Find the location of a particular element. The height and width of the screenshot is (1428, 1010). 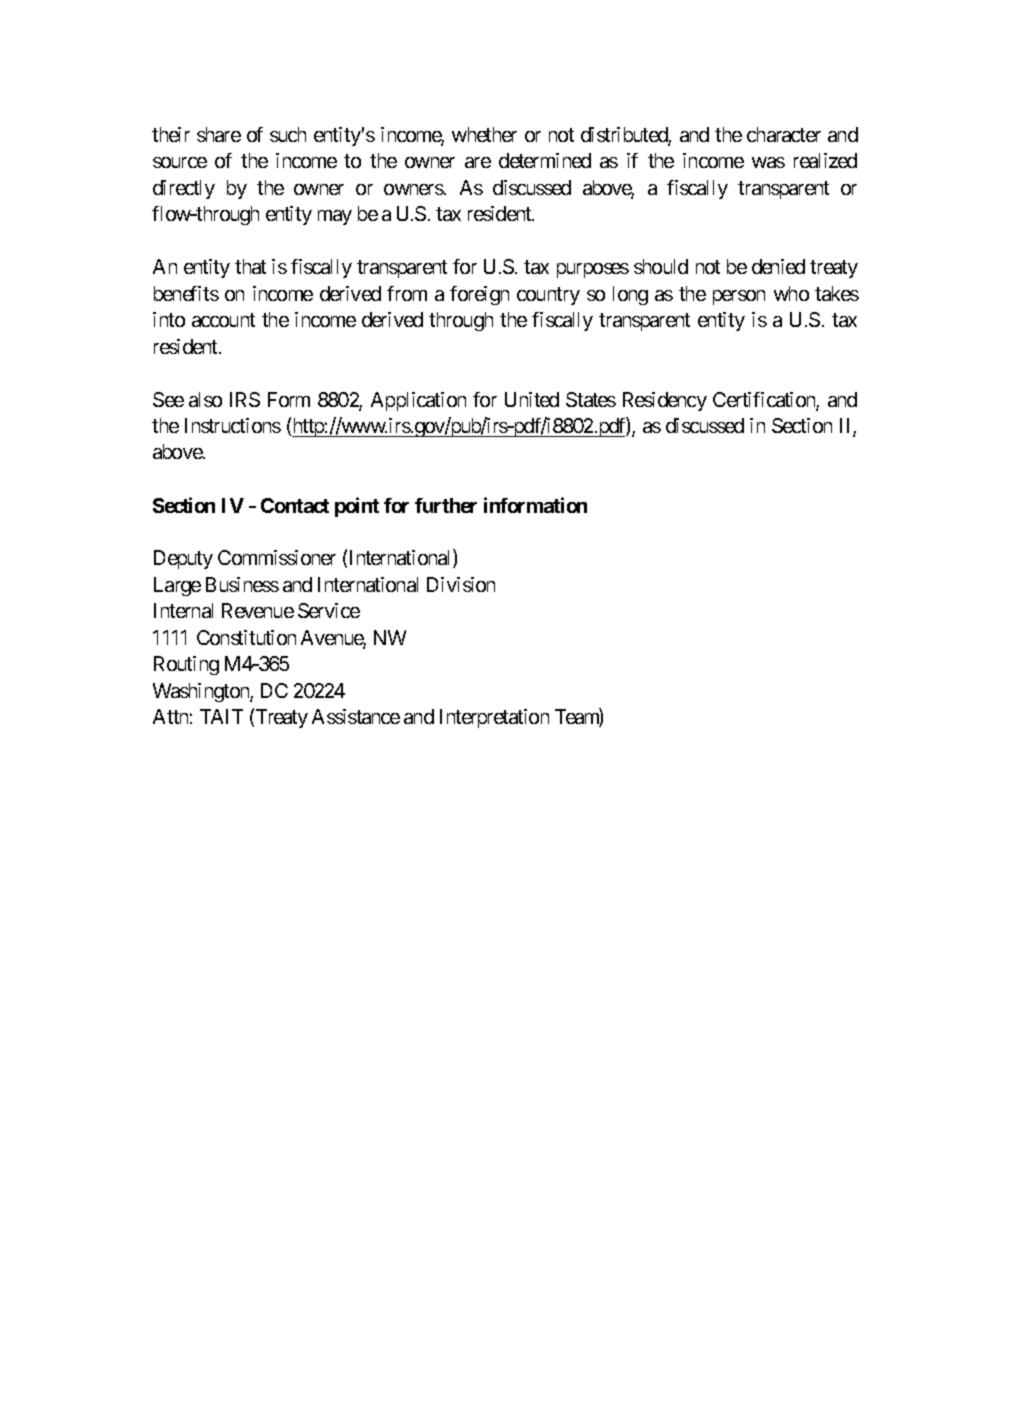

share is located at coordinates (219, 134).
